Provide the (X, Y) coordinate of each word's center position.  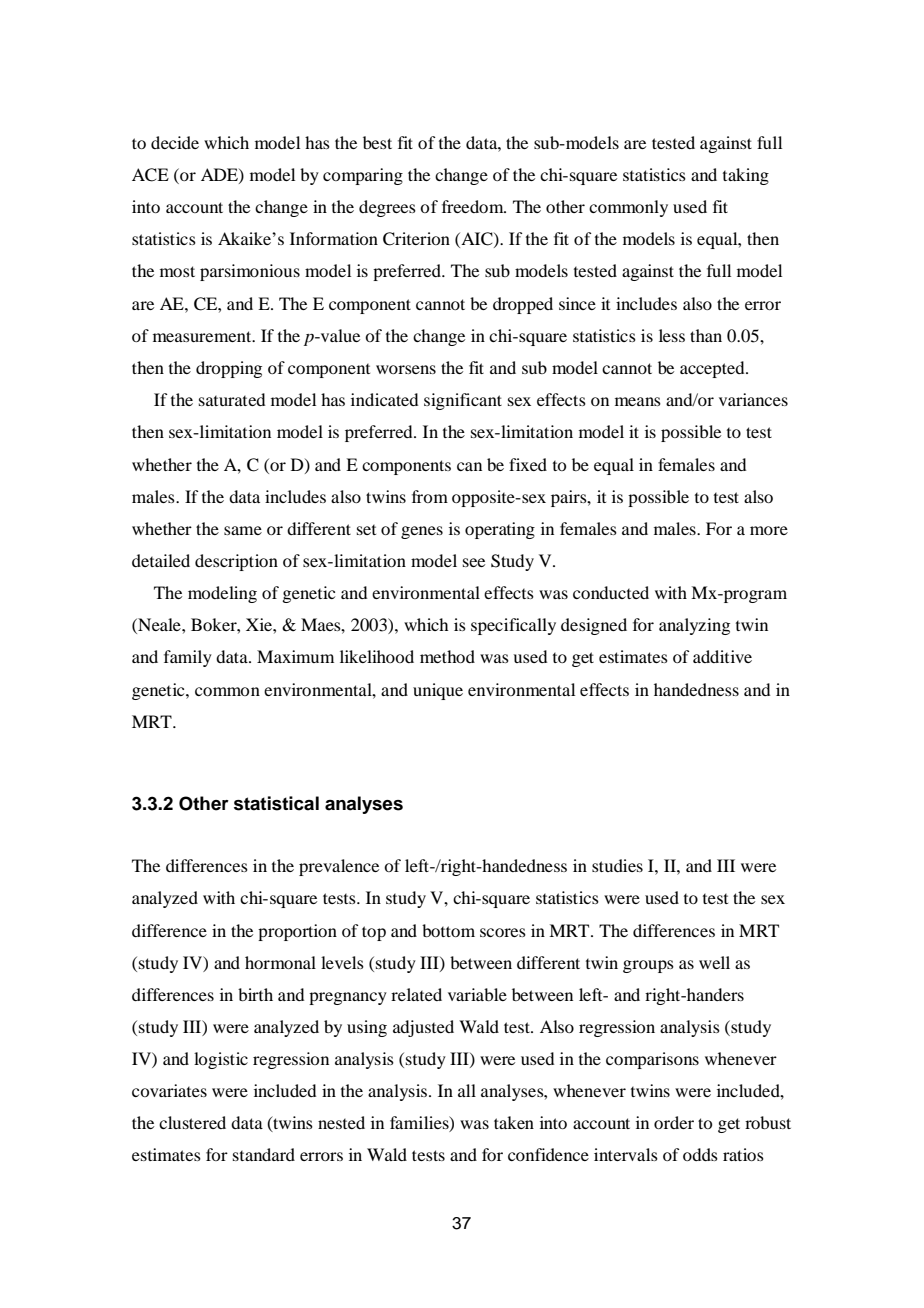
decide (175, 142)
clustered (192, 1122)
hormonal (280, 962)
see (474, 562)
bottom (448, 930)
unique (438, 691)
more (769, 530)
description (236, 562)
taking (746, 176)
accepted (713, 369)
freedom (474, 206)
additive (722, 656)
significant (463, 401)
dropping (229, 369)
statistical (276, 803)
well (714, 962)
